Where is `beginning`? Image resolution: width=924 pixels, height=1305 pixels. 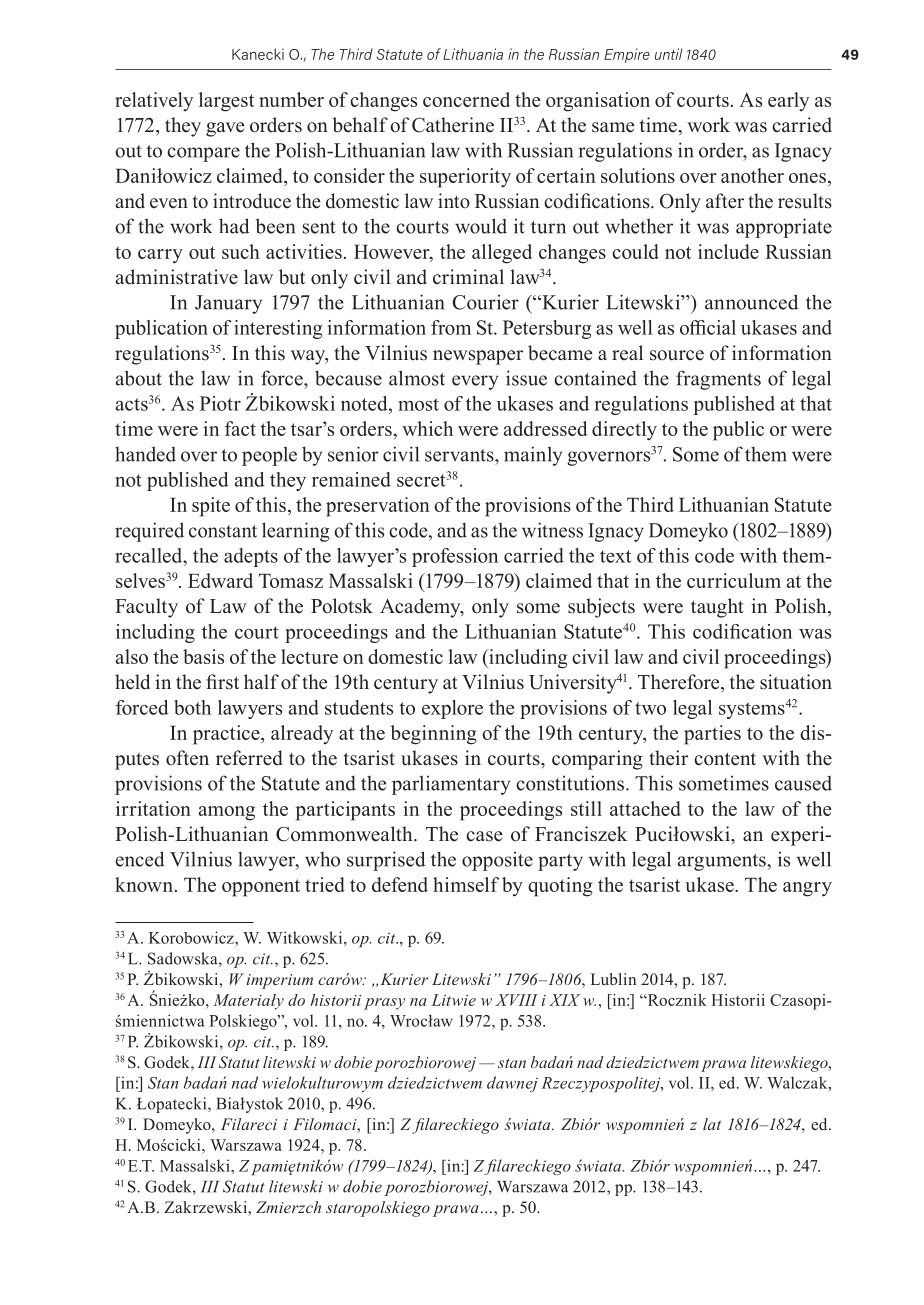 beginning is located at coordinates (433, 735).
